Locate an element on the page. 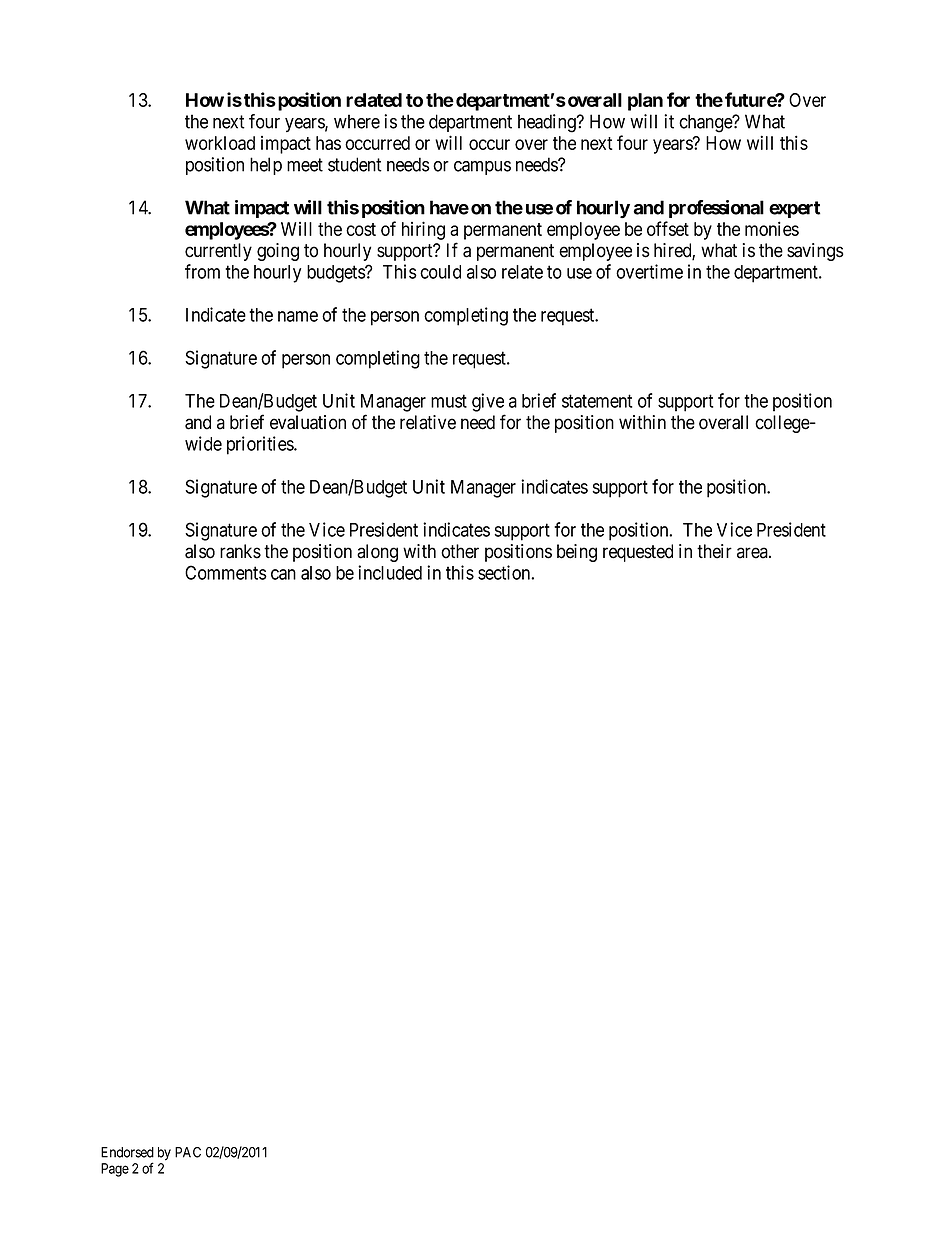  change is located at coordinates (706, 123).
